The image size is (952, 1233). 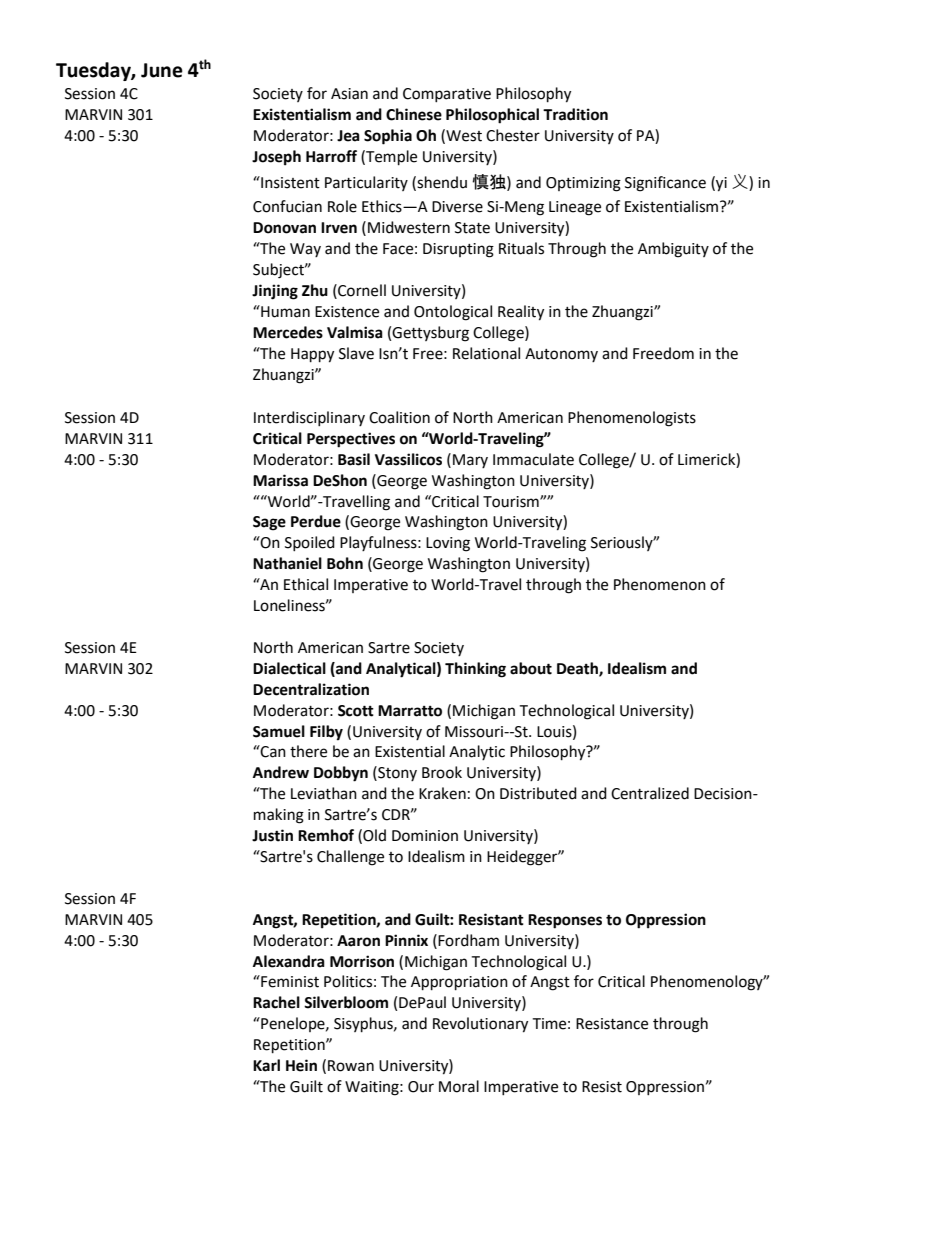 I want to click on Karl, so click(x=266, y=1065).
